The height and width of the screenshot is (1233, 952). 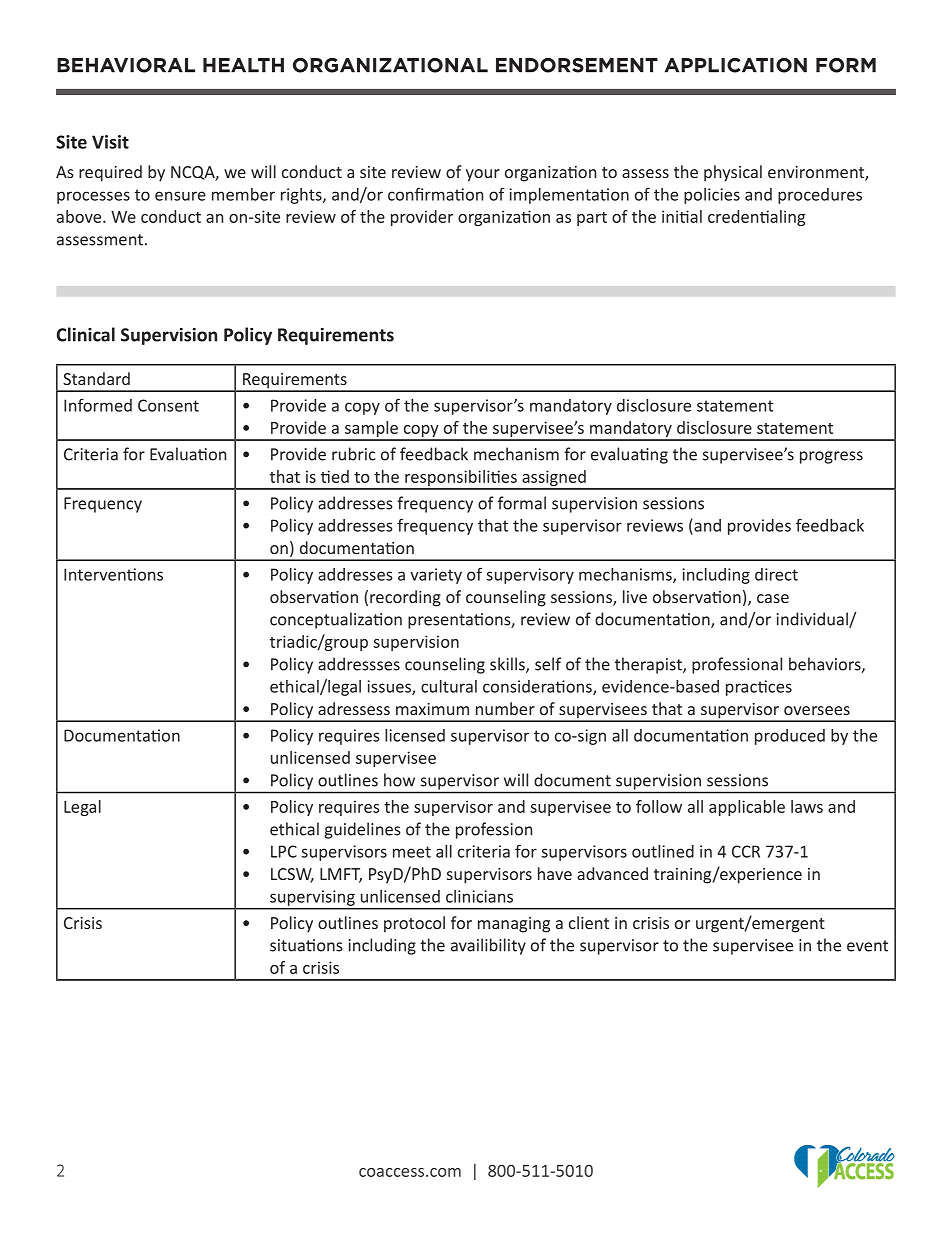 I want to click on ENDORSEMENT, so click(x=577, y=65).
